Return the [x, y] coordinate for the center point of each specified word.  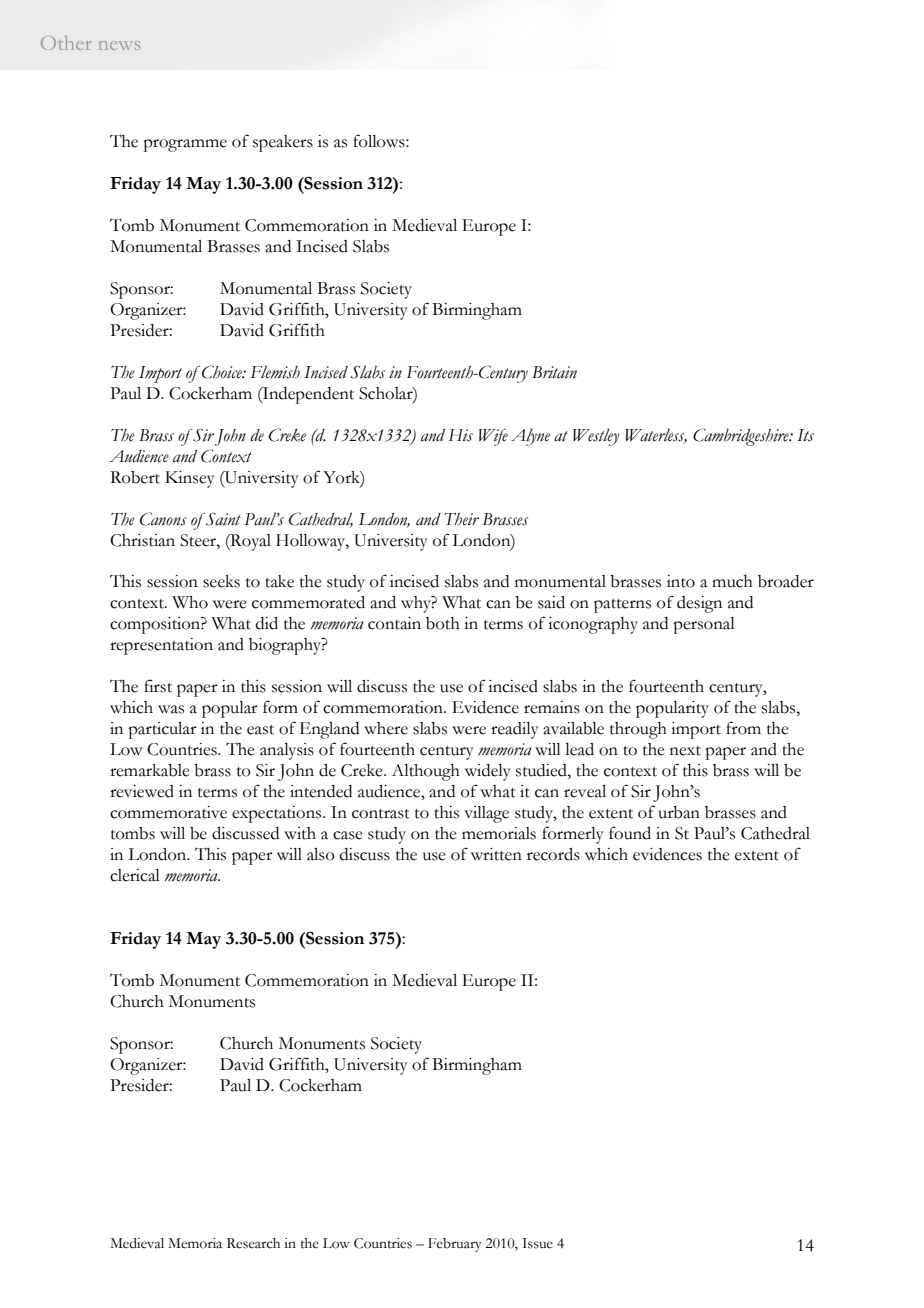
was [171, 709]
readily [515, 730]
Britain [554, 372]
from [743, 728]
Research [253, 1243]
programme [185, 145]
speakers [283, 143]
